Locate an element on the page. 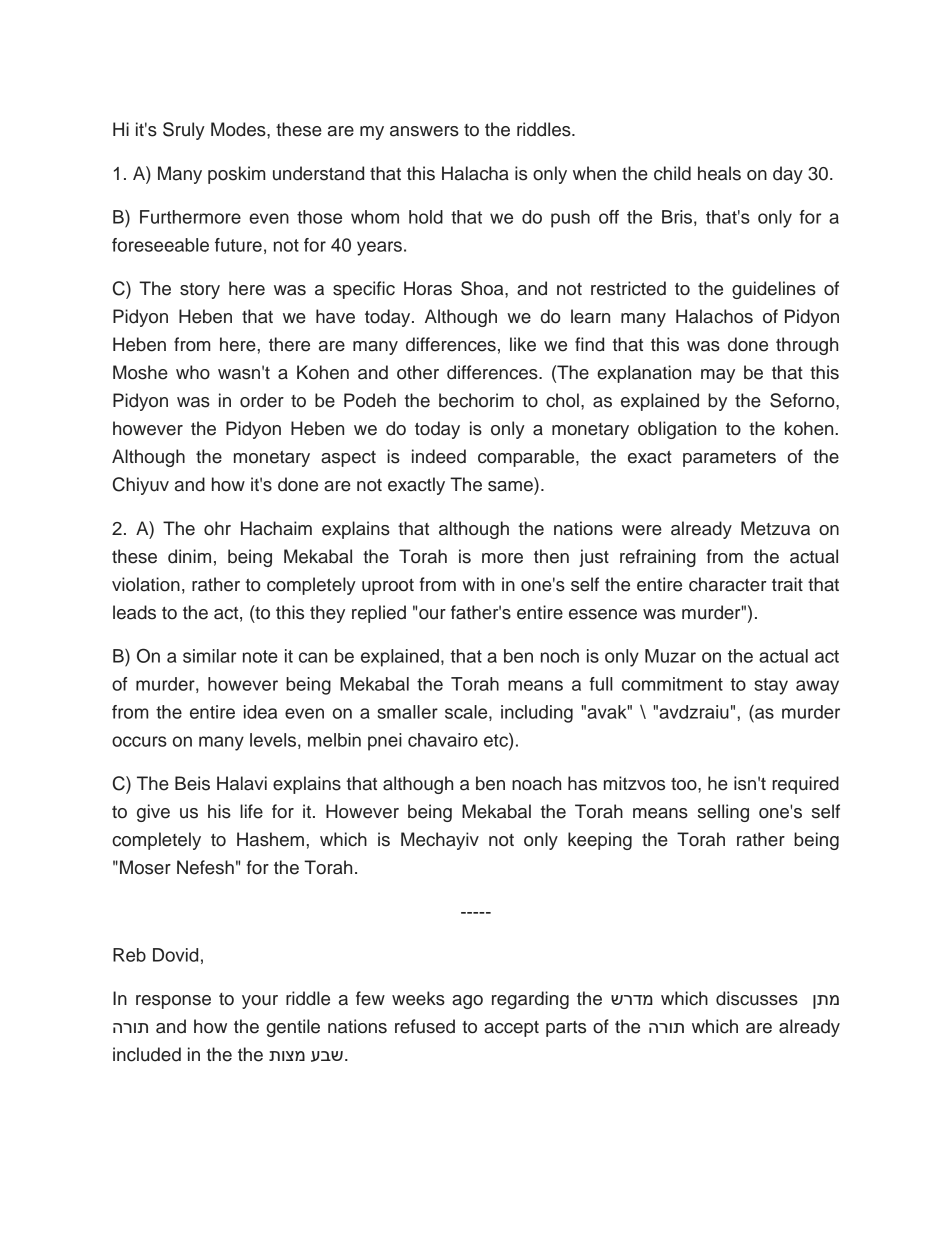 This image has height=1233, width=952. response is located at coordinates (173, 1002).
